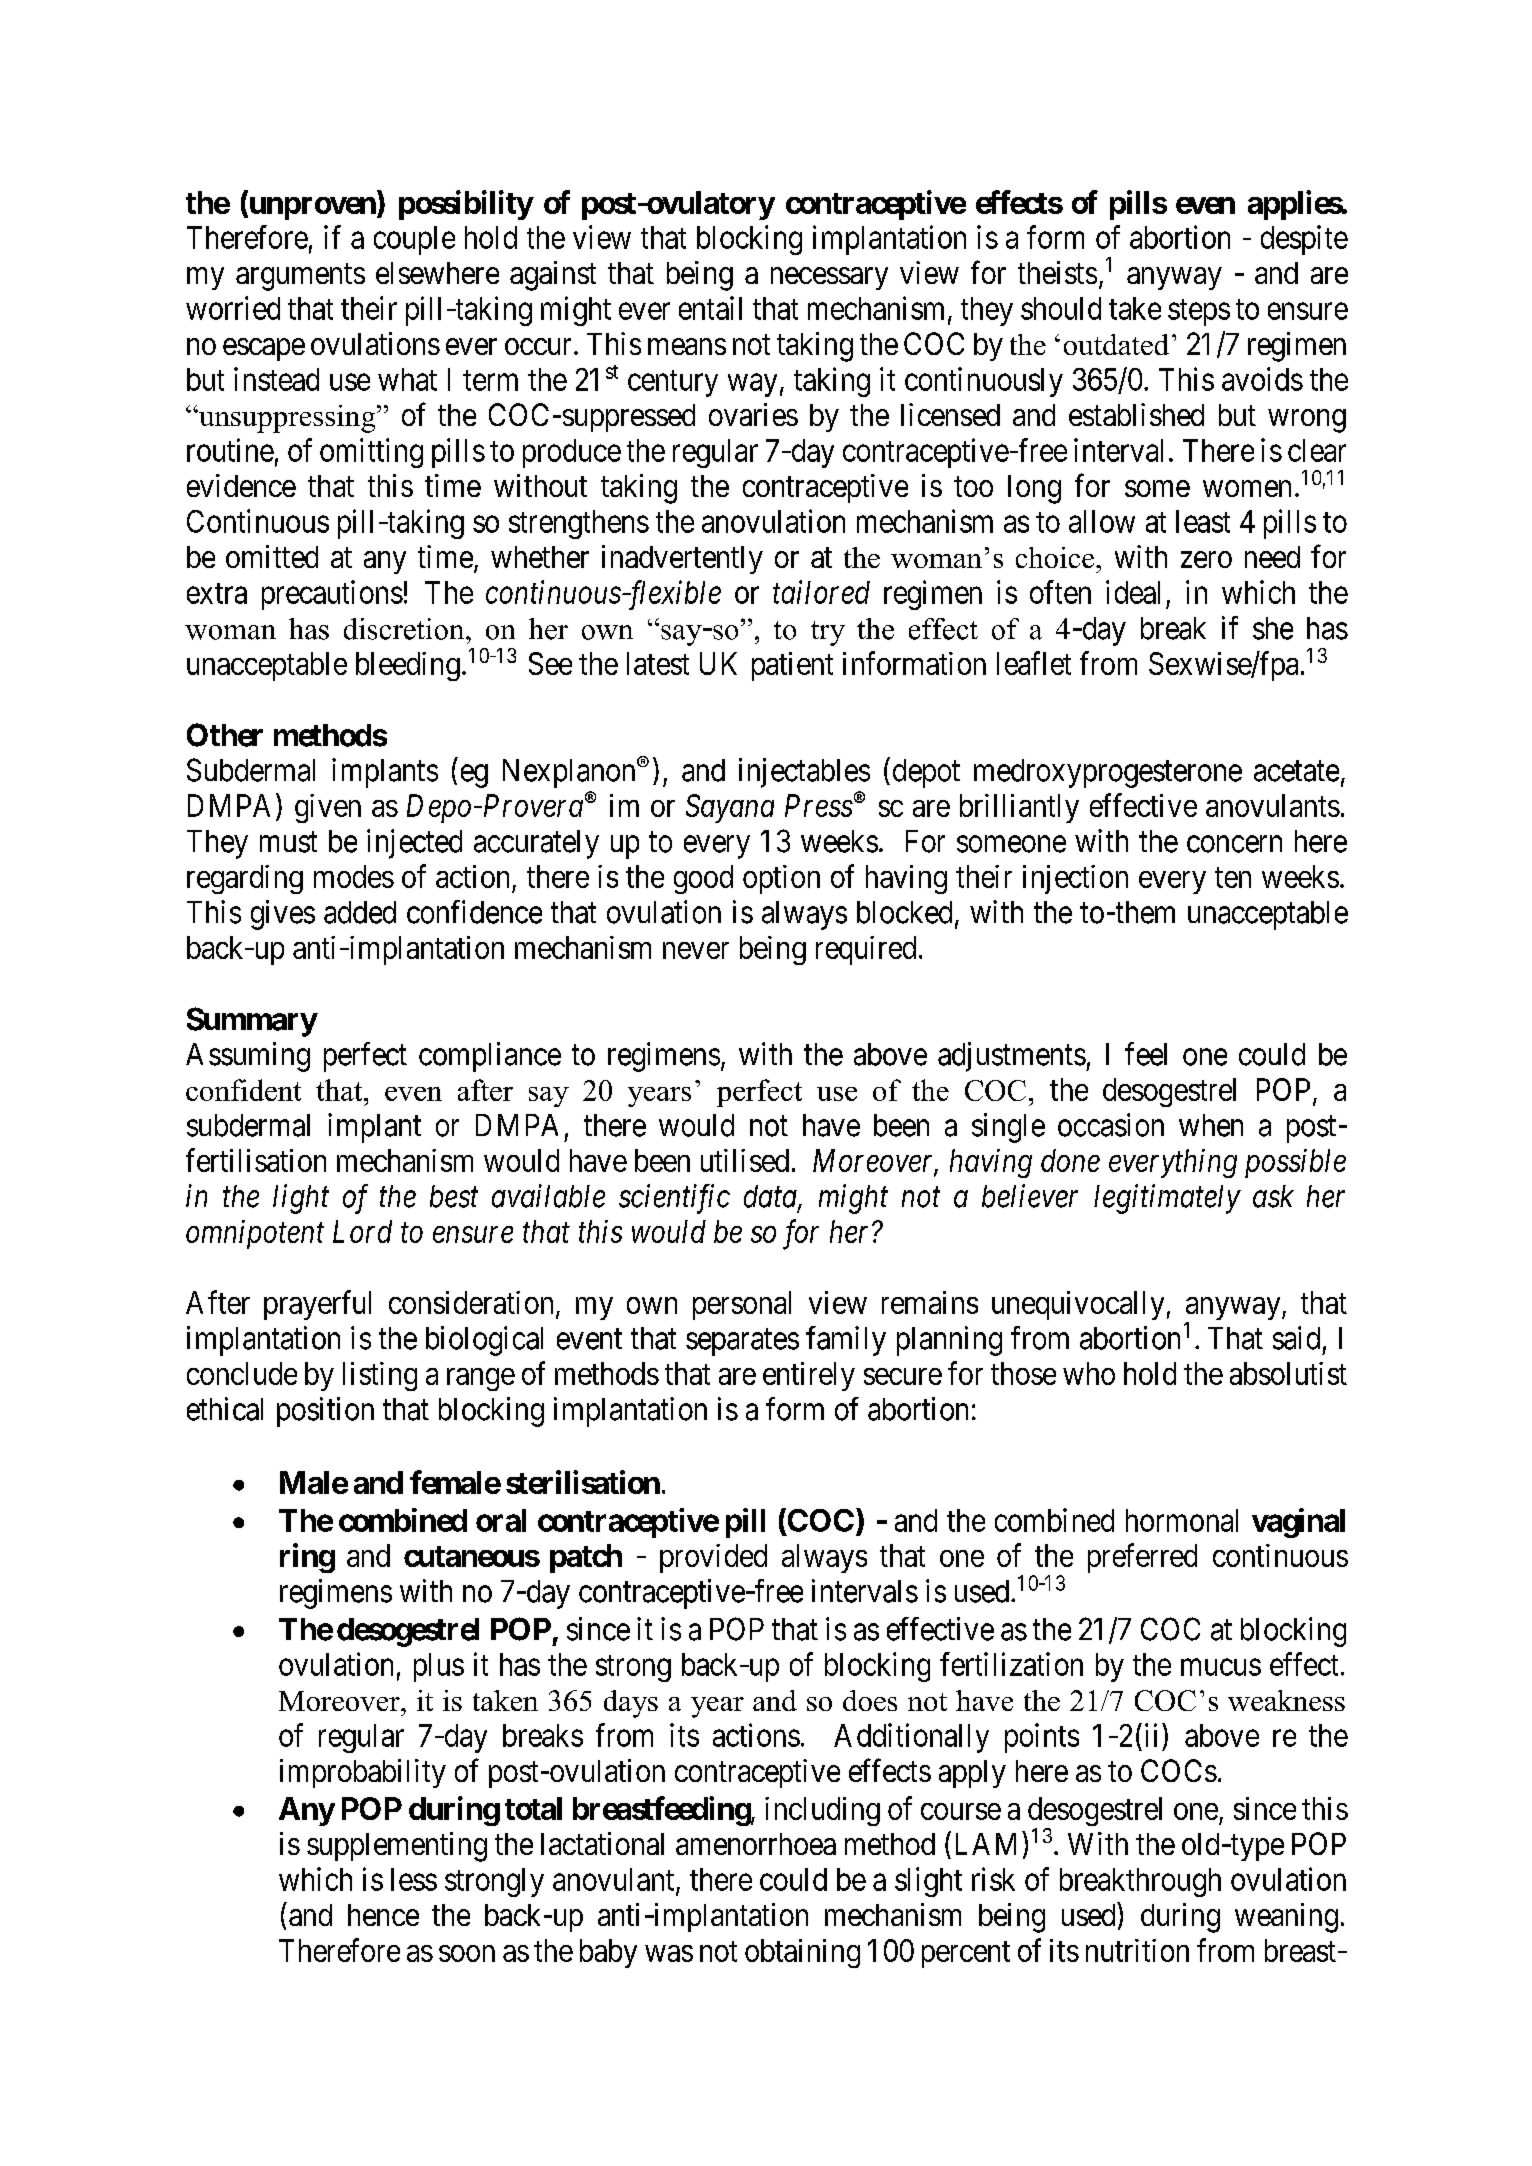 This screenshot has height=2166, width=1532. I want to click on despite, so click(1304, 240).
